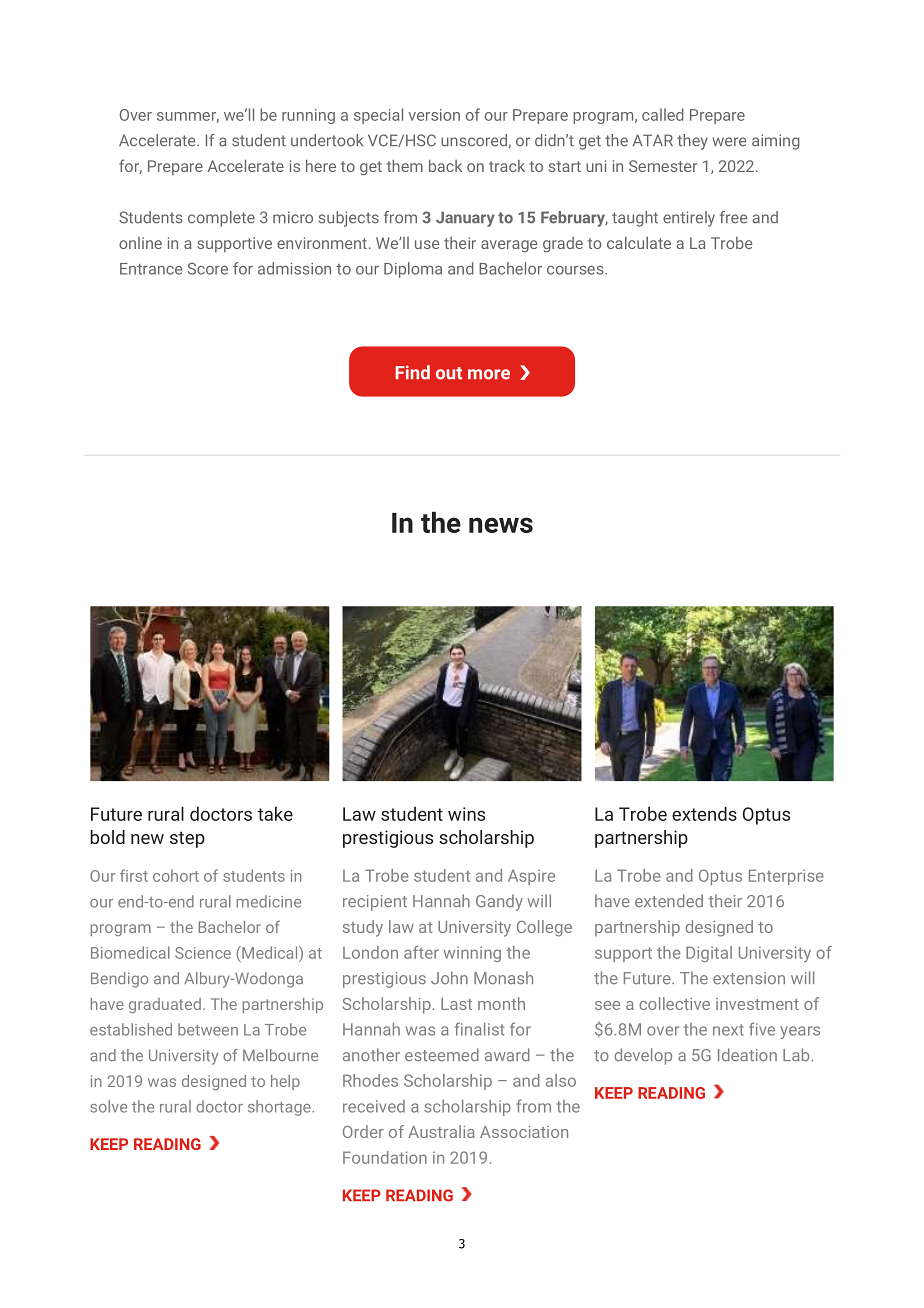 This screenshot has height=1308, width=924. What do you see at coordinates (412, 372) in the screenshot?
I see `Find` at bounding box center [412, 372].
